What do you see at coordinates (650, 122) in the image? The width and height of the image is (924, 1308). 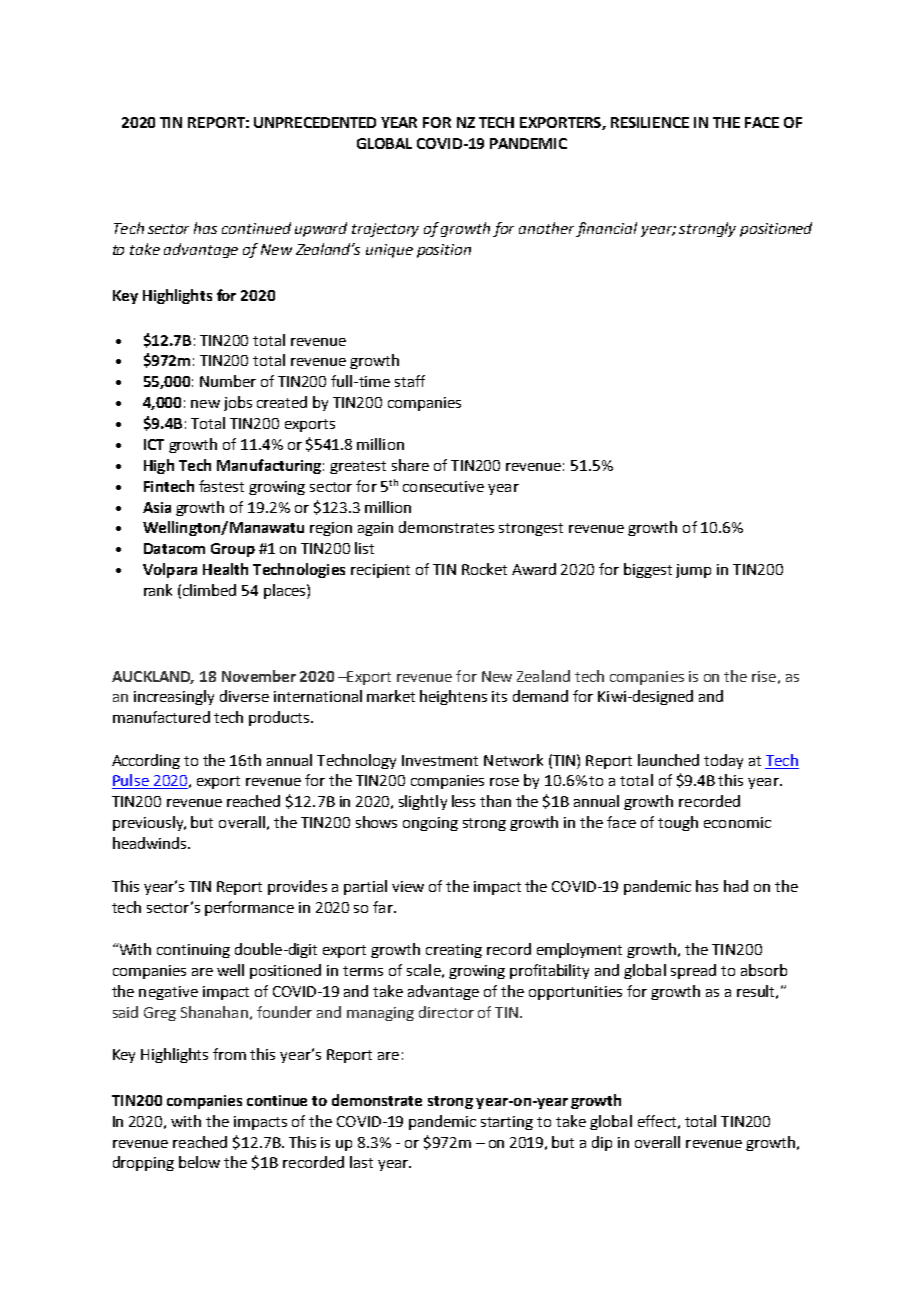 I see `RESILIENCE` at bounding box center [650, 122].
